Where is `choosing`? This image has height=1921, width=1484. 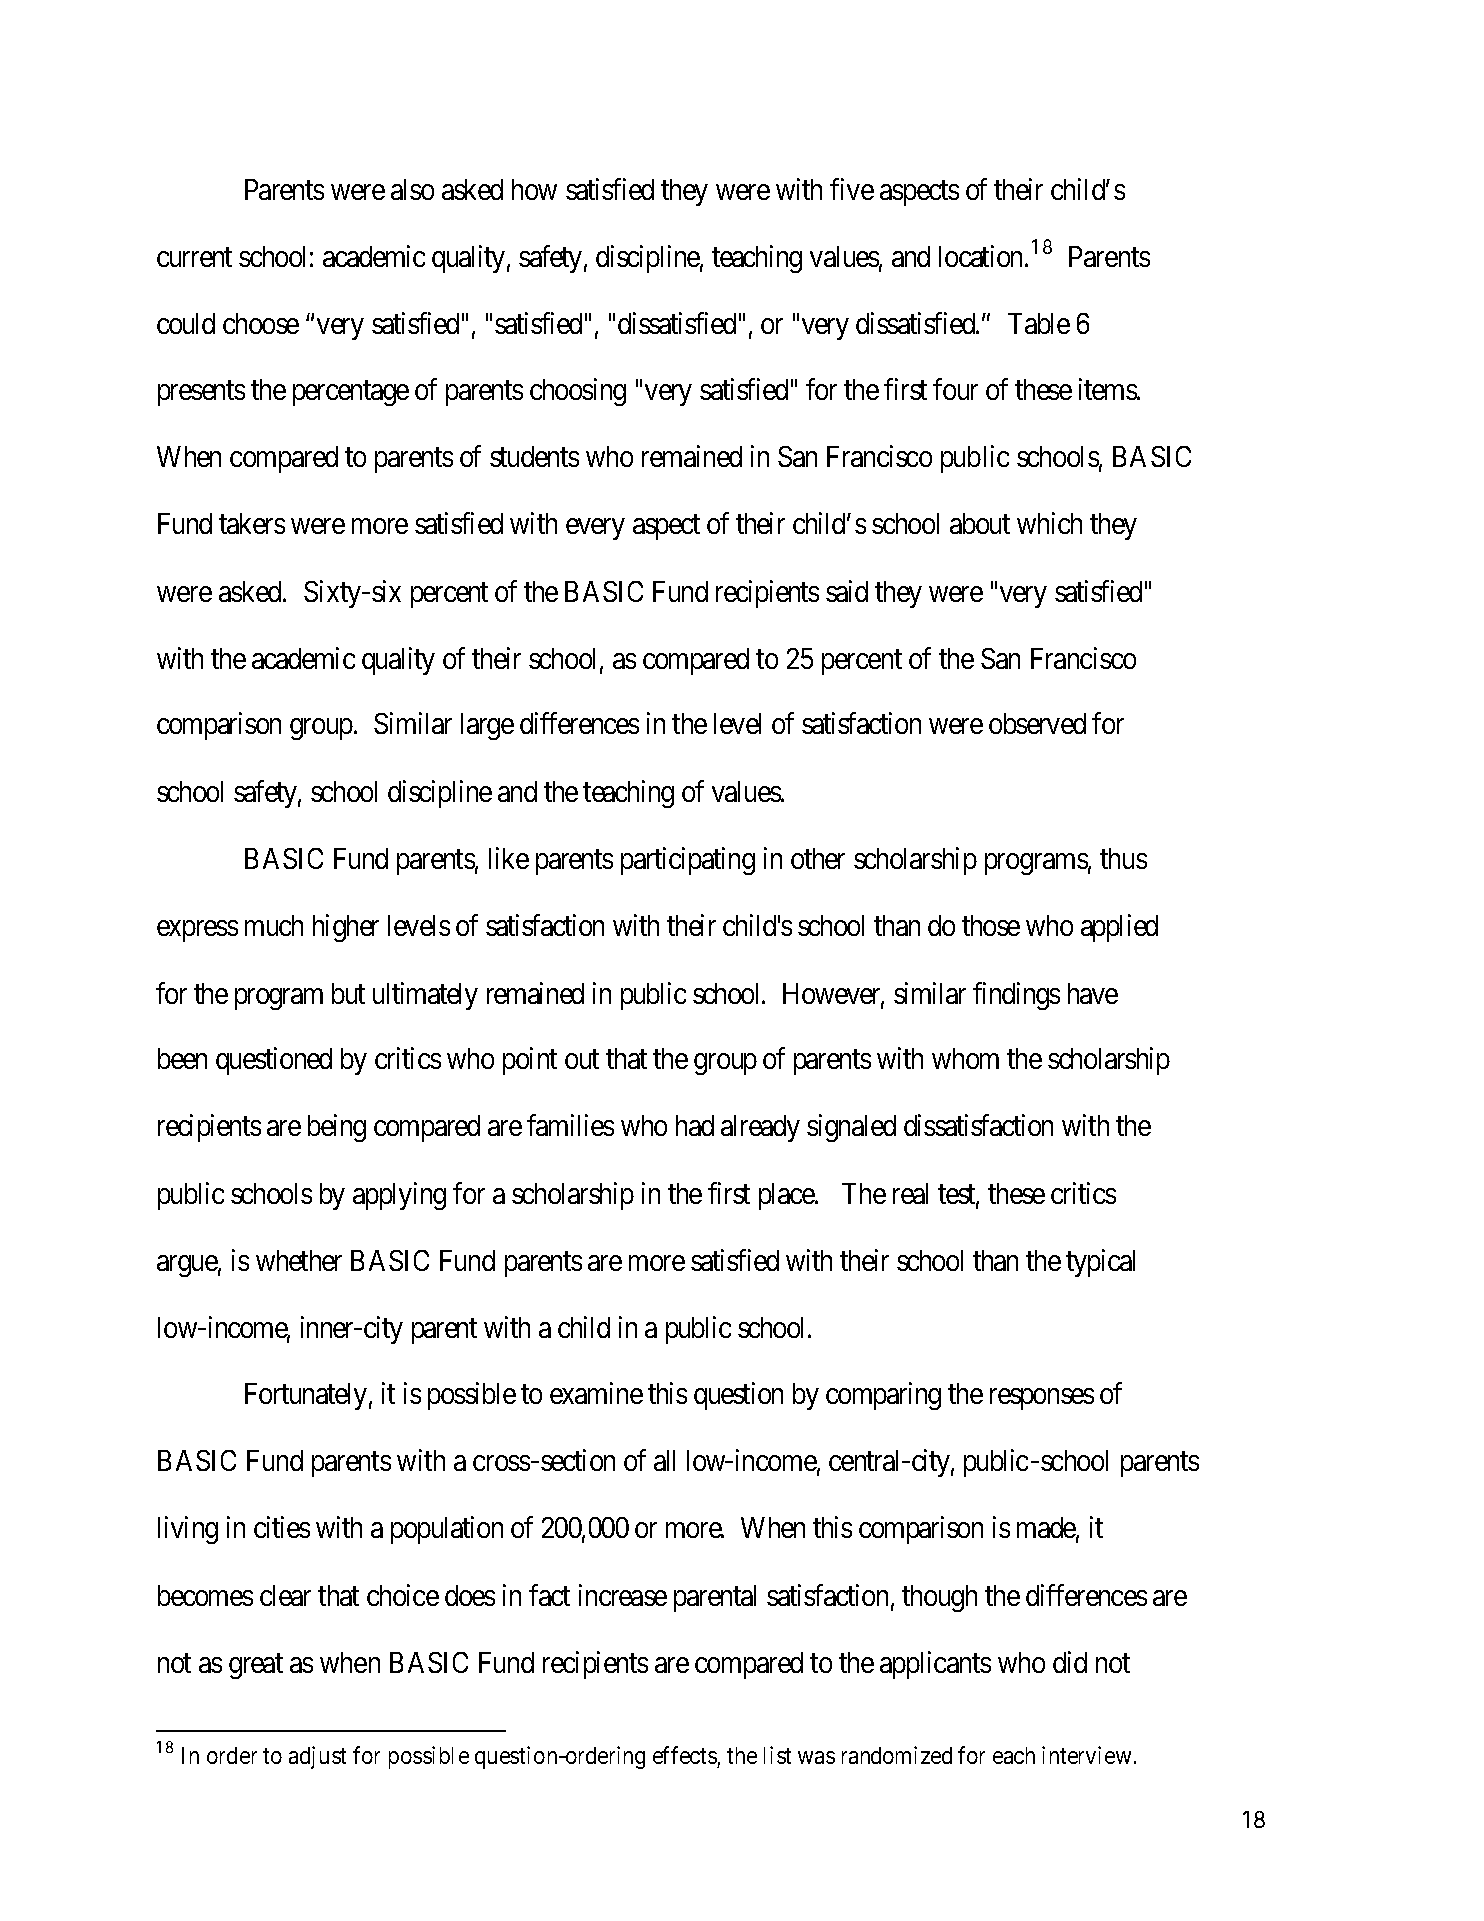 choosing is located at coordinates (578, 392).
